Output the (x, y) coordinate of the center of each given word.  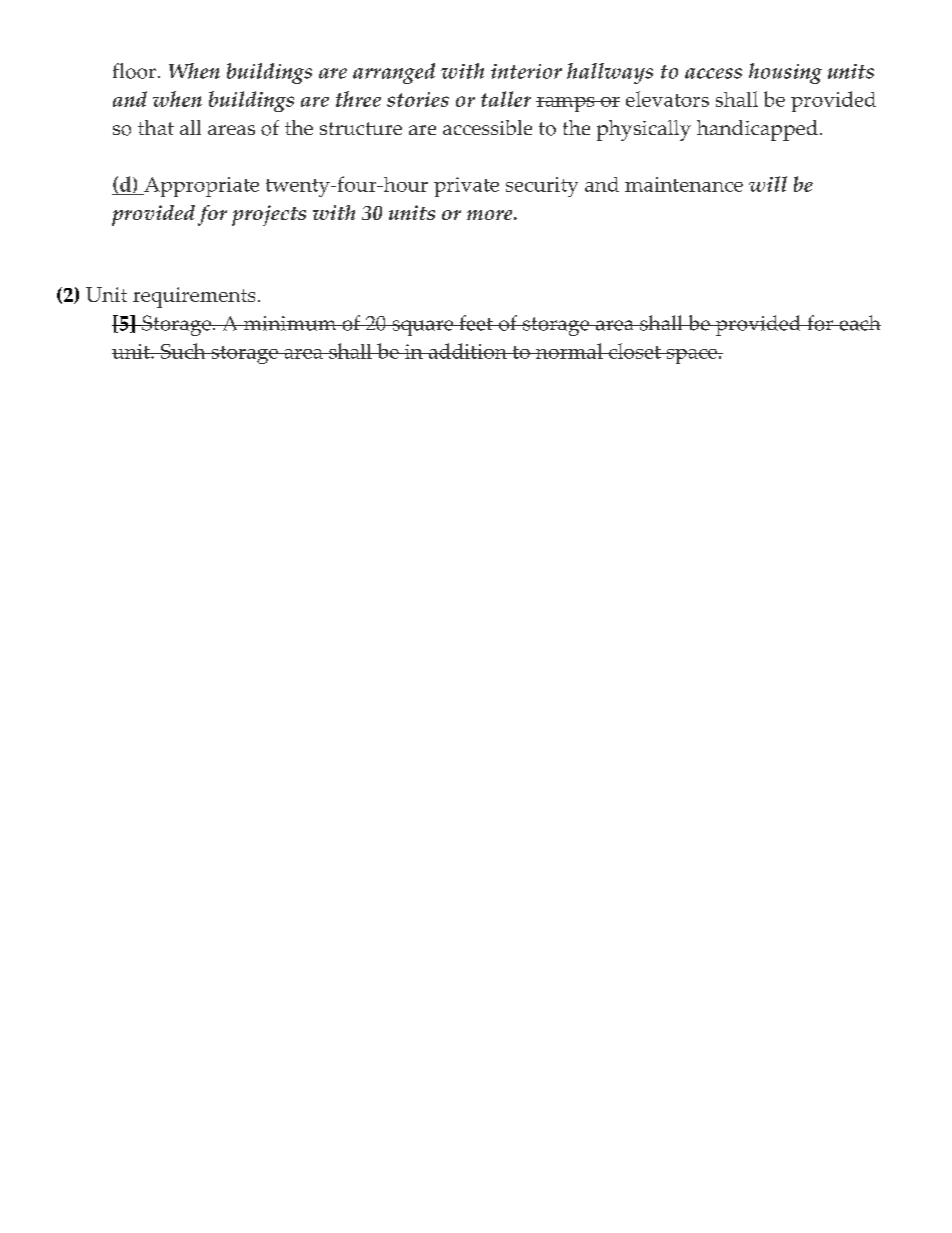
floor (134, 71)
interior (526, 71)
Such (183, 351)
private (466, 187)
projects (269, 215)
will (768, 184)
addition (467, 351)
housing (785, 73)
